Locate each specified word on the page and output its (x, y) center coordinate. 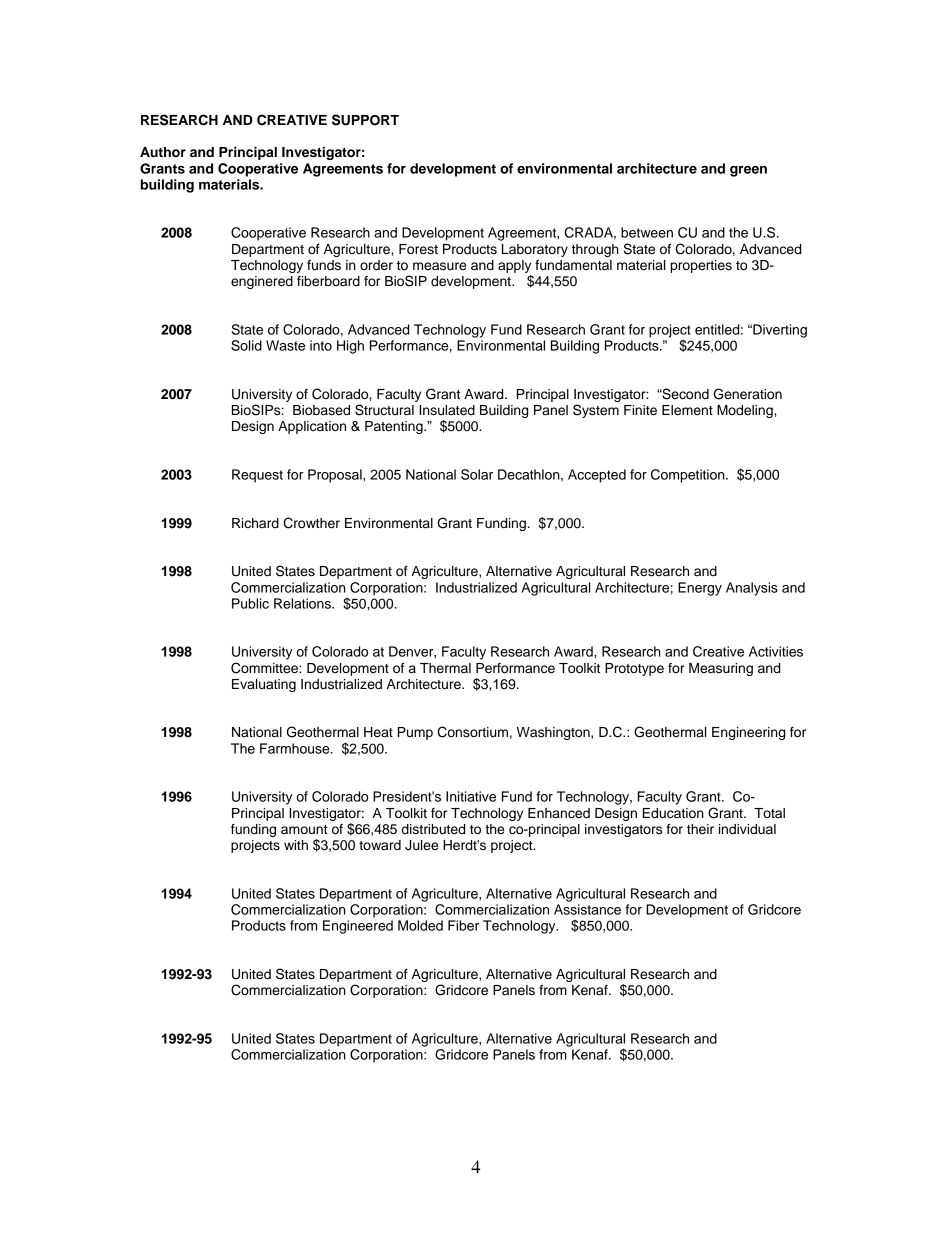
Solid (246, 345)
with (296, 845)
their (700, 829)
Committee (265, 668)
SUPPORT (365, 120)
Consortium (472, 732)
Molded (420, 925)
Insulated (447, 410)
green (748, 171)
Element (687, 410)
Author (163, 152)
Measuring (721, 669)
